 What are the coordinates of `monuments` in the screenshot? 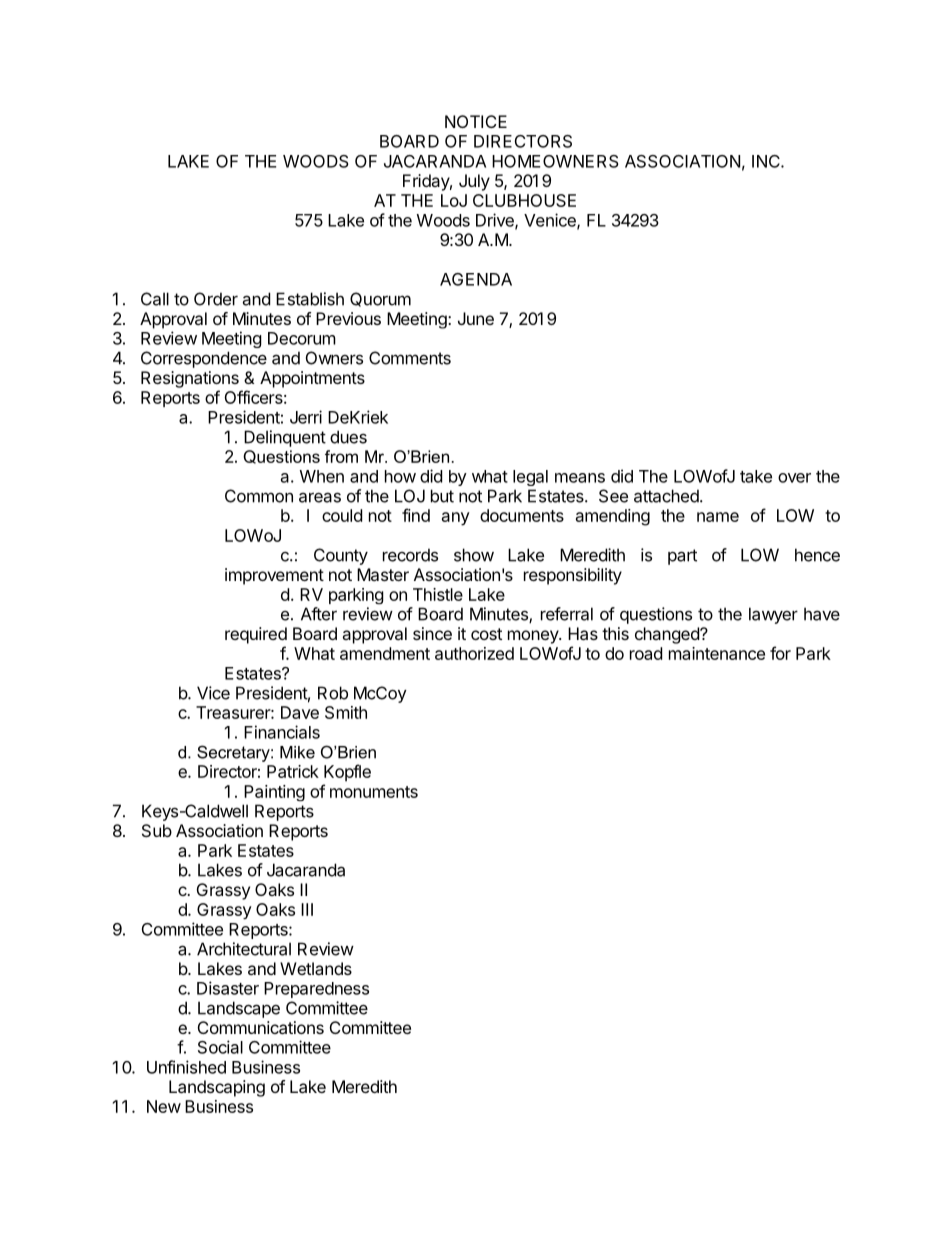 It's located at (374, 792).
